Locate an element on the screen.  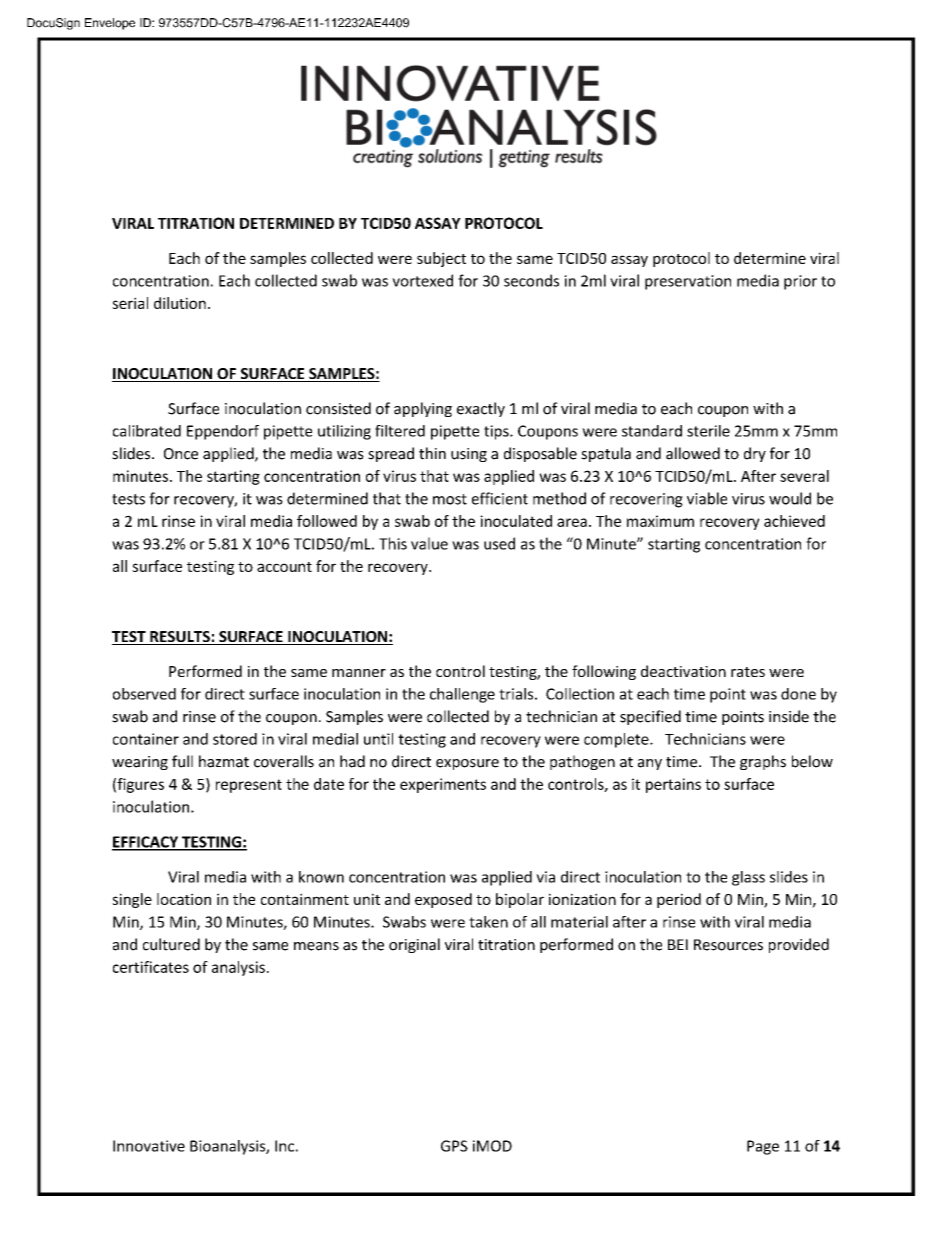
dilution is located at coordinates (180, 303).
